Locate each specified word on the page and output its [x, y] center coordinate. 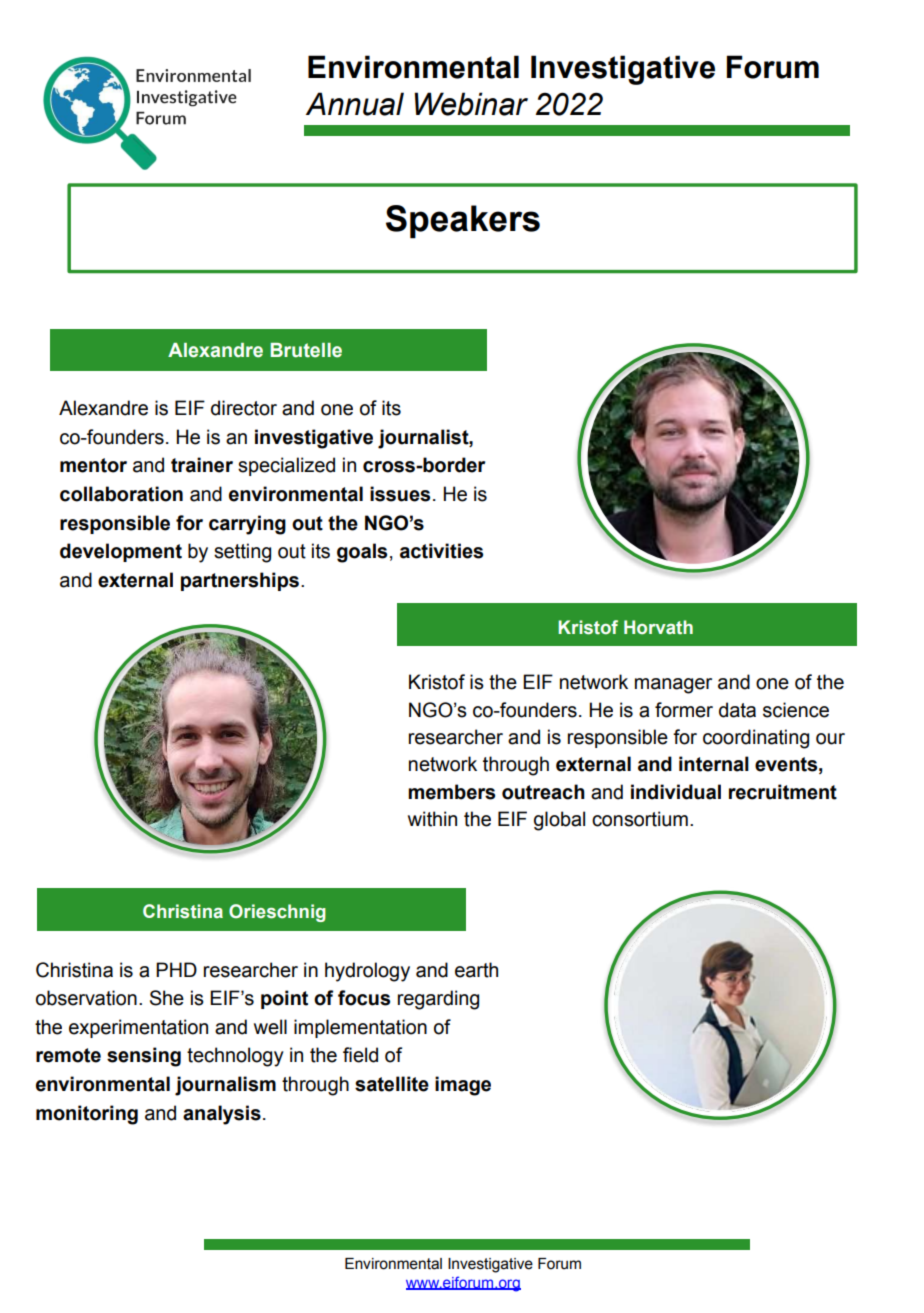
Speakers [463, 222]
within [432, 819]
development [121, 552]
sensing [144, 1057]
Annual [355, 104]
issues [400, 494]
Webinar [471, 104]
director [244, 408]
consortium [640, 819]
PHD [176, 969]
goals [362, 553]
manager [673, 686]
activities [441, 551]
